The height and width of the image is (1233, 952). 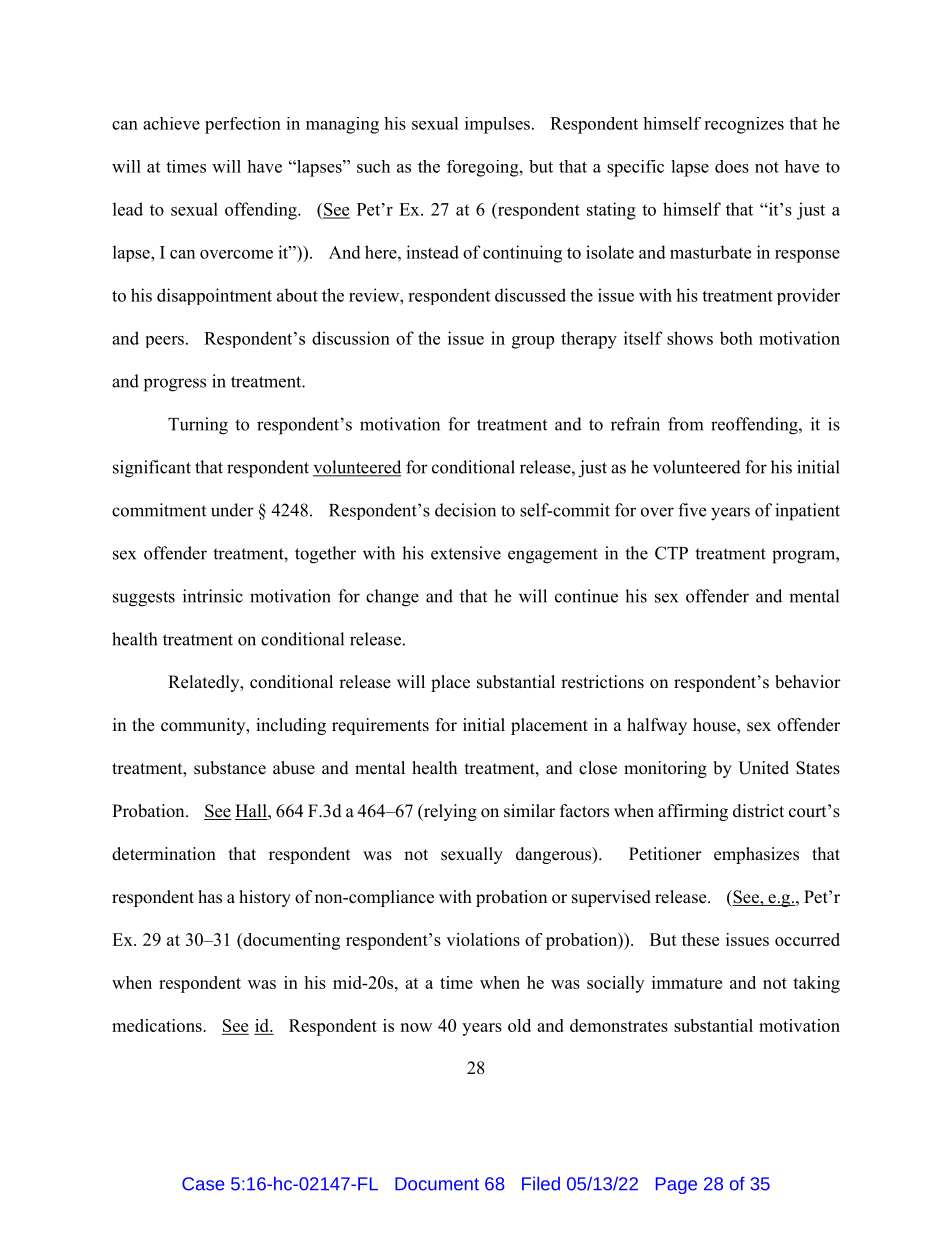 I want to click on decision, so click(x=465, y=510).
